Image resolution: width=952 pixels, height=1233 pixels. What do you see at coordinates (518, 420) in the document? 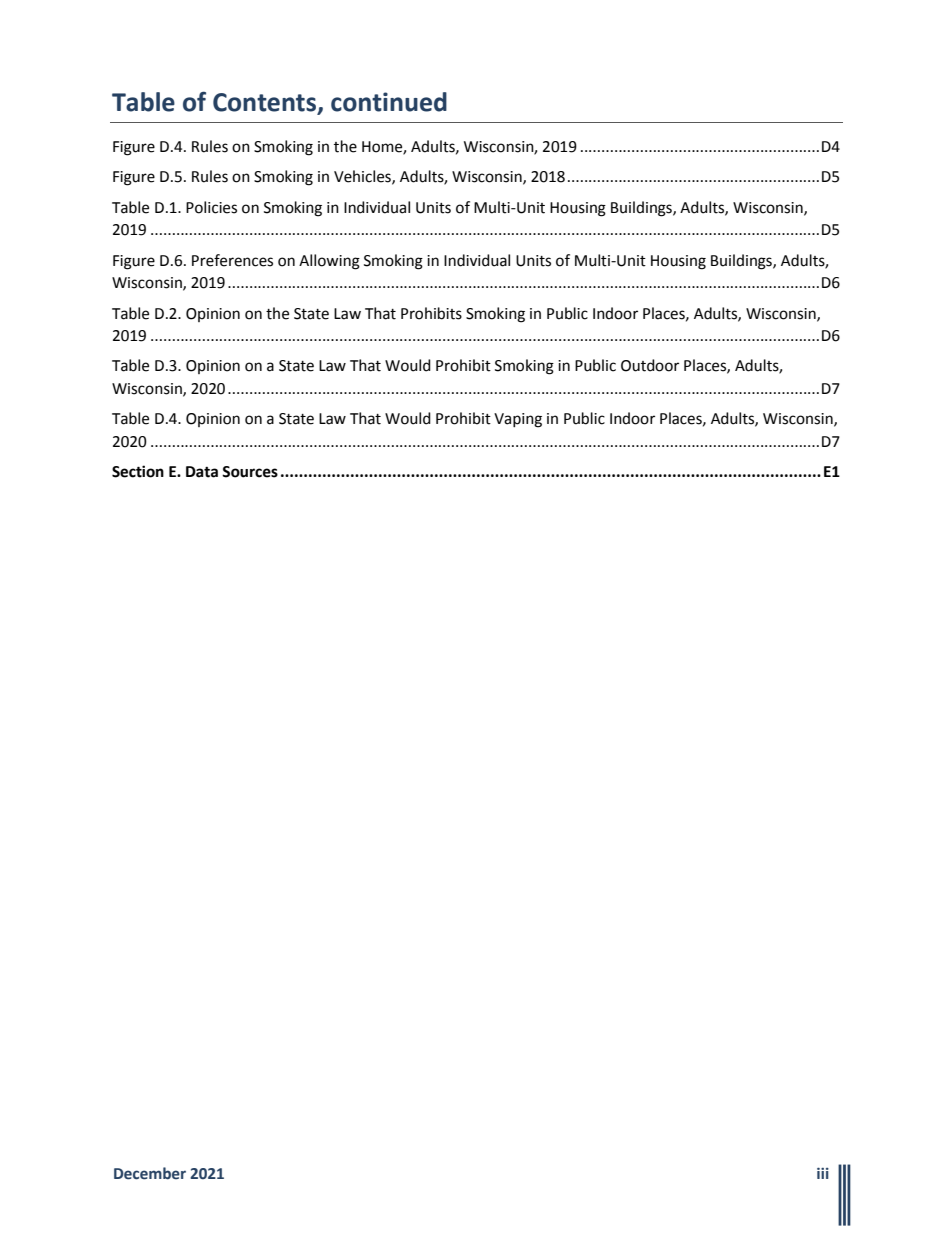
I see `Vaping` at bounding box center [518, 420].
